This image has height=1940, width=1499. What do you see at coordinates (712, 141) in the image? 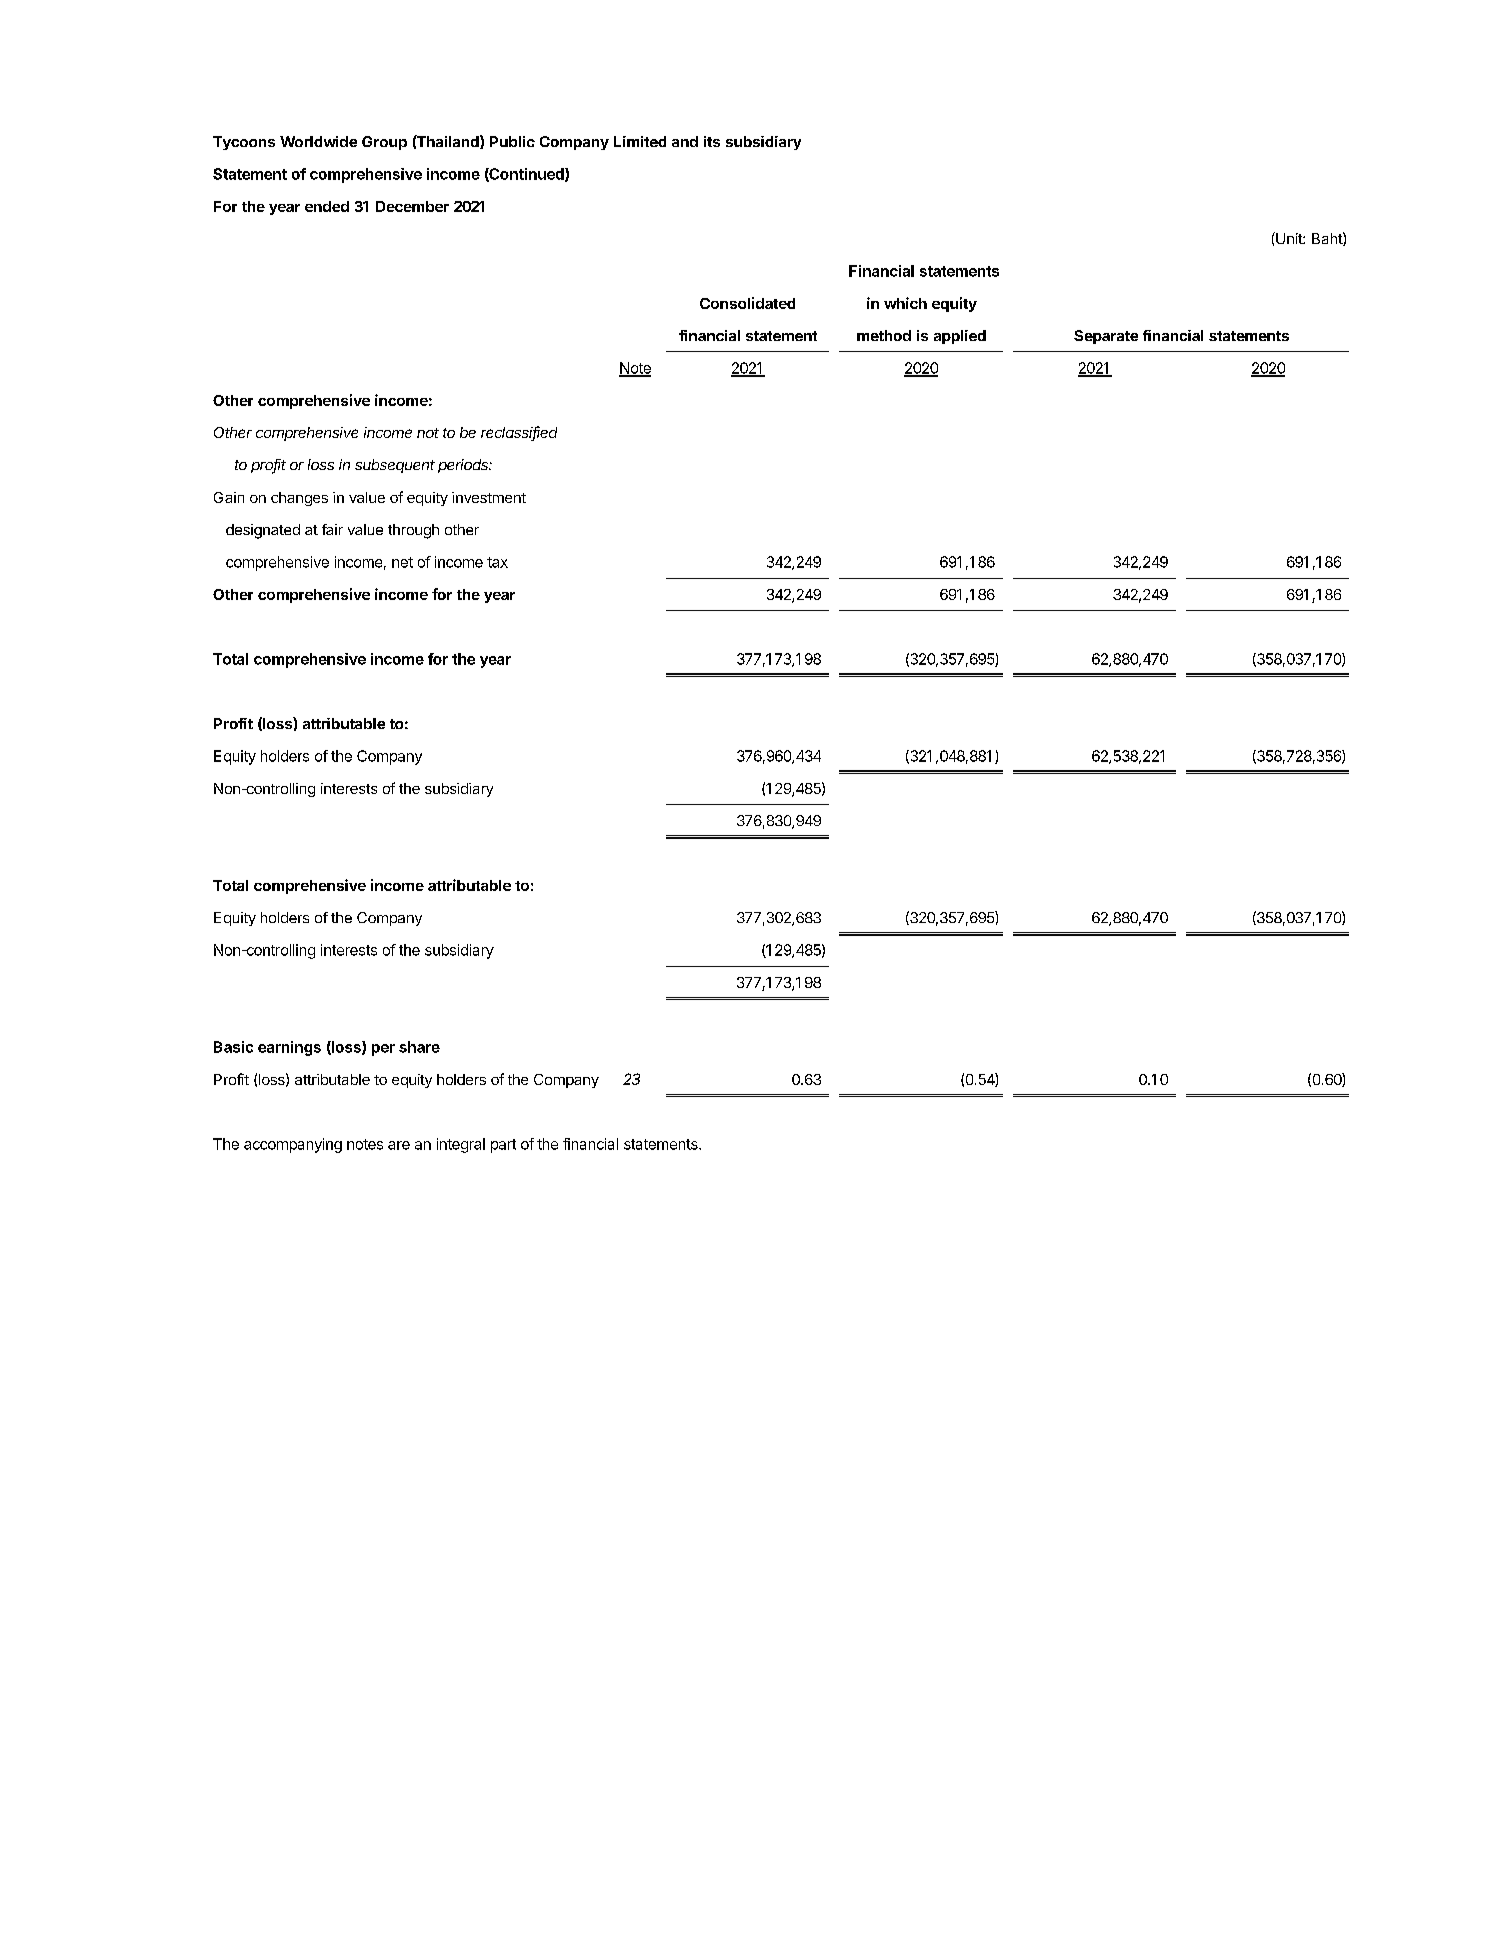
I see `its` at bounding box center [712, 141].
